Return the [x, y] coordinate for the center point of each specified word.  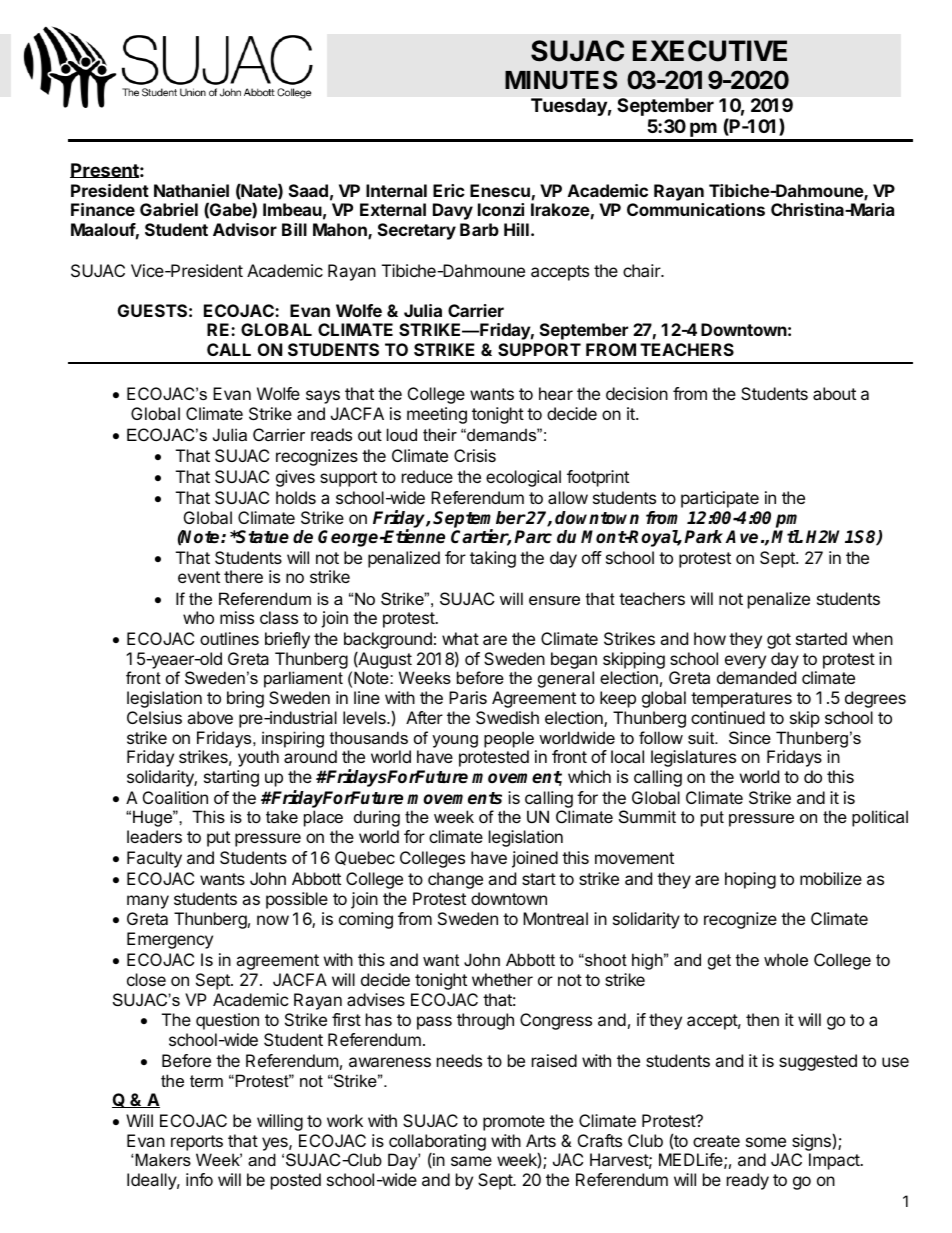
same [471, 1161]
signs [811, 1144]
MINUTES [561, 80]
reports [197, 1143]
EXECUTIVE [710, 51]
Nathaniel [191, 190]
